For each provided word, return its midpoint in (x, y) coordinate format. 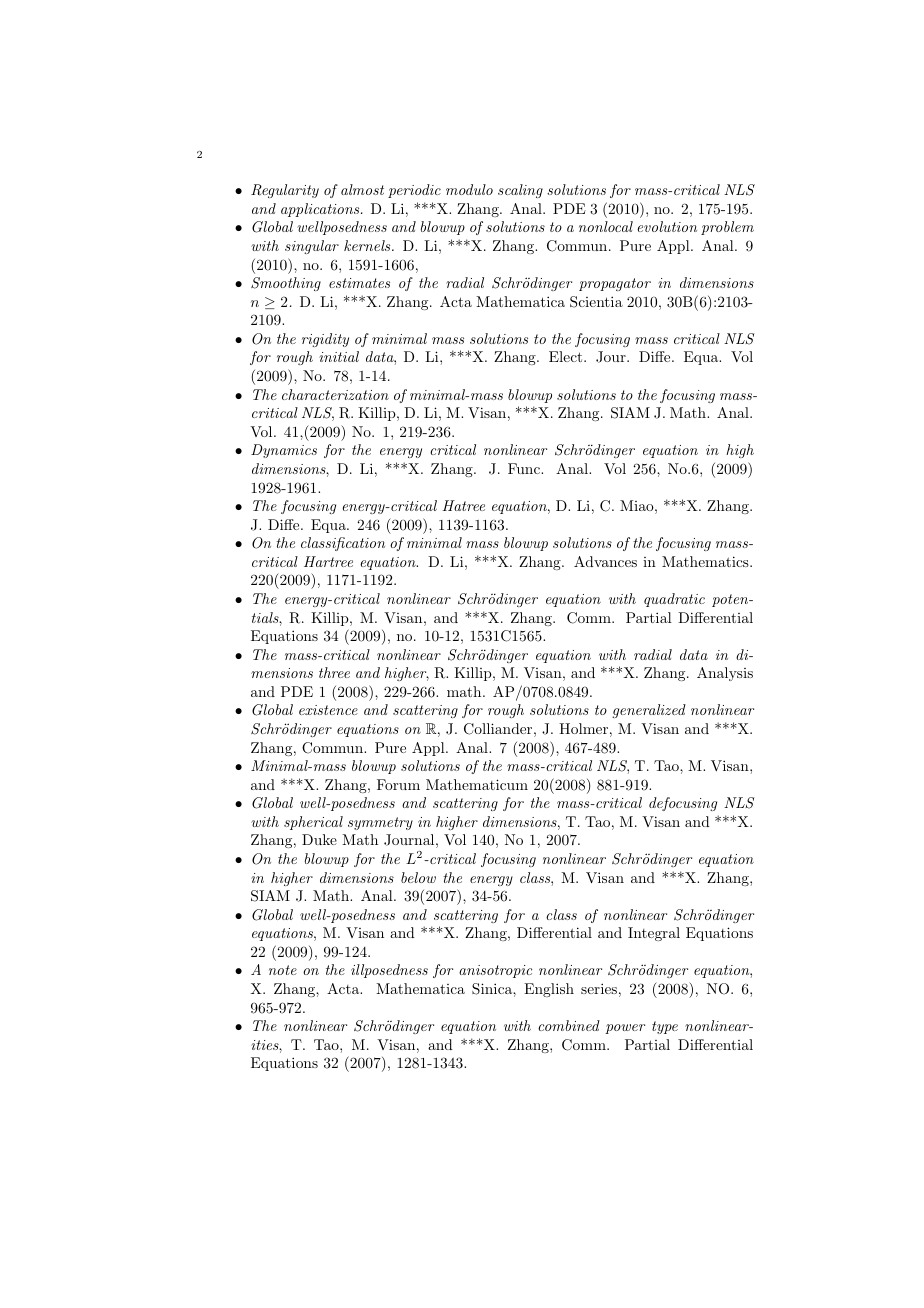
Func (525, 468)
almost (362, 189)
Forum (398, 784)
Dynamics (284, 451)
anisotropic (495, 971)
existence (328, 710)
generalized (649, 711)
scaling (520, 191)
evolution (667, 226)
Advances (605, 561)
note (283, 970)
